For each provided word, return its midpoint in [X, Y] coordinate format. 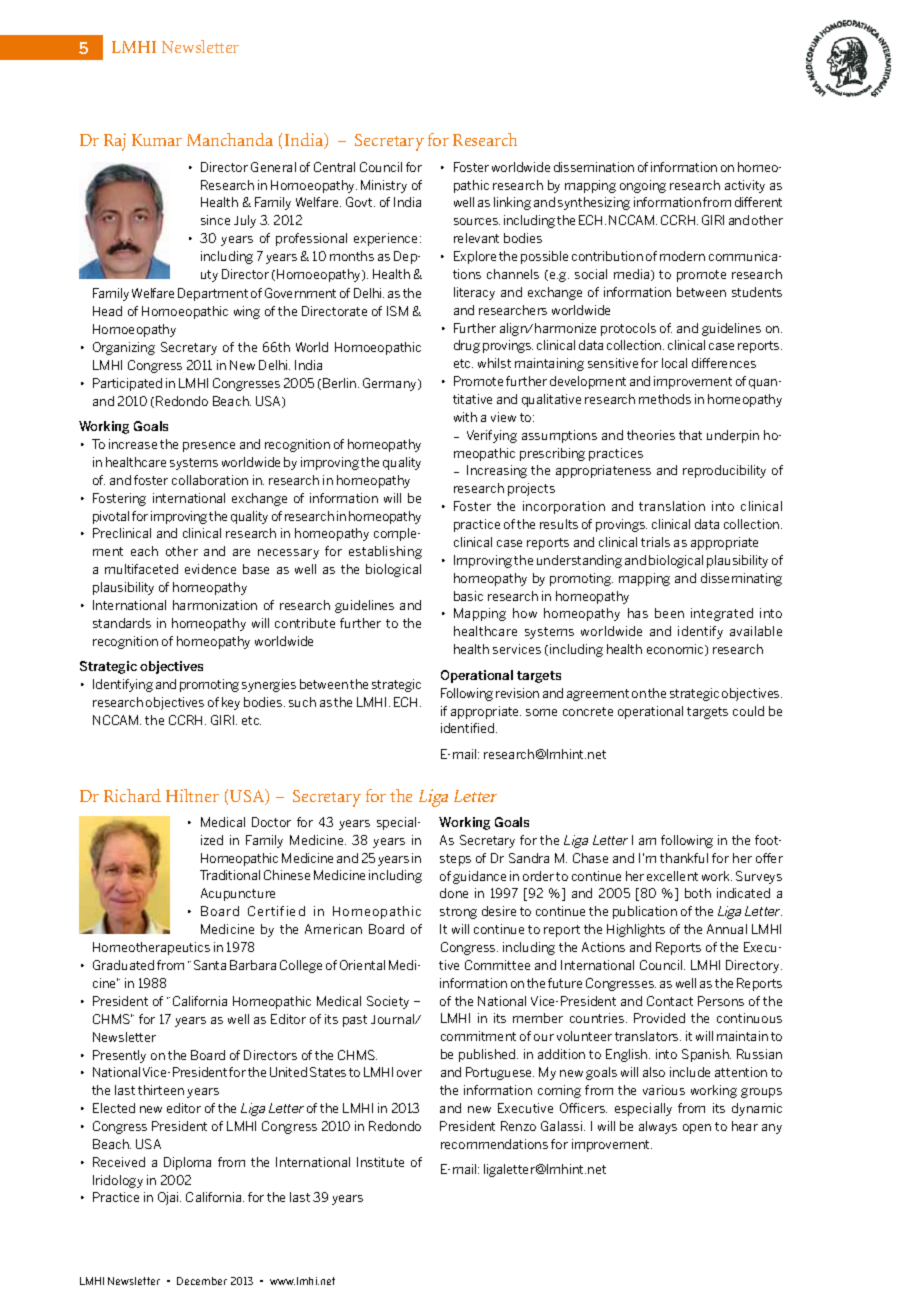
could [748, 711]
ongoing [643, 186]
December [202, 1281]
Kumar [157, 140]
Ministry [384, 186]
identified [469, 728]
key [231, 703]
